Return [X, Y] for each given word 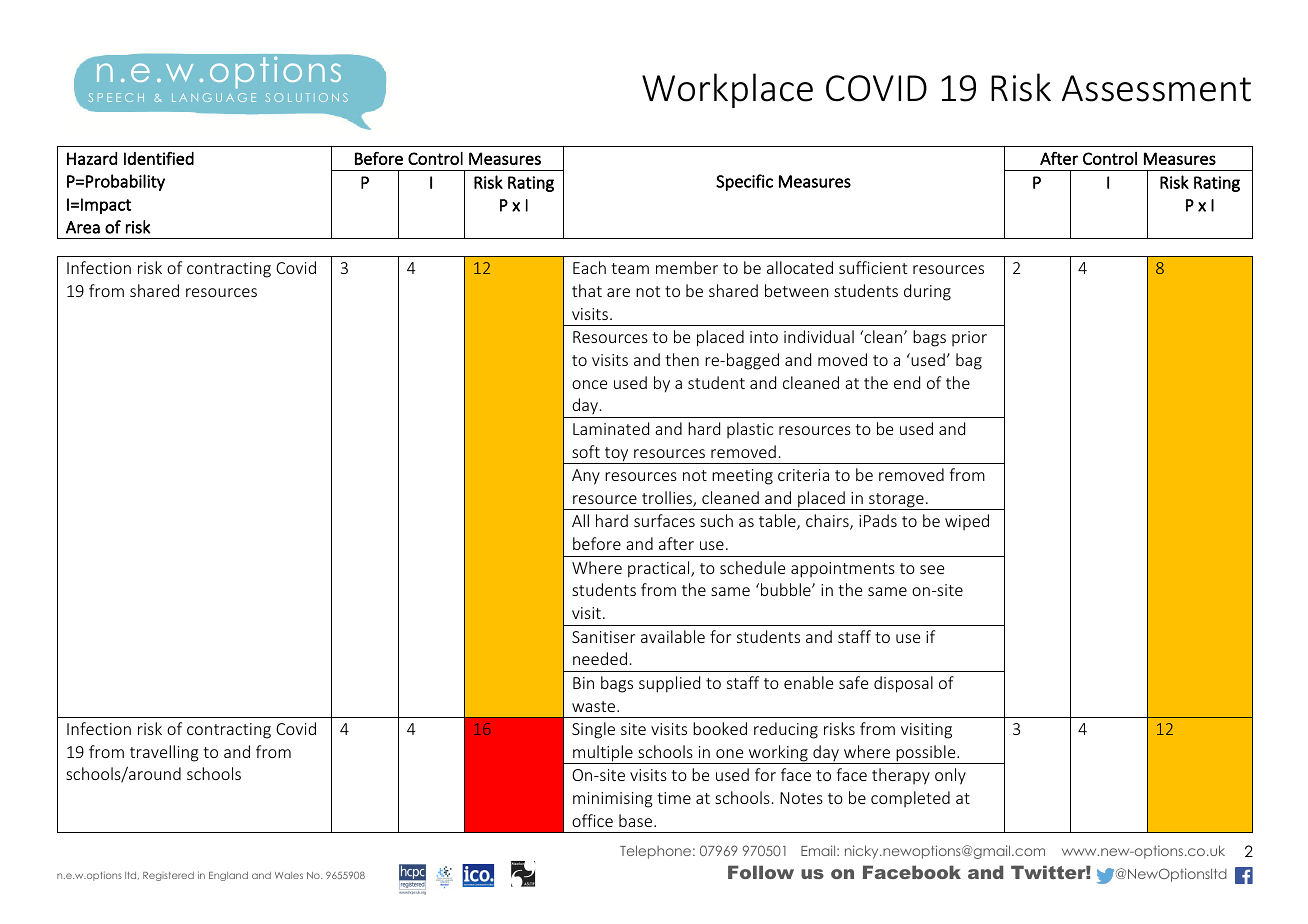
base [635, 820]
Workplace [727, 90]
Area [83, 227]
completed [910, 799]
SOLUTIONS [307, 97]
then [682, 359]
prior [969, 338]
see [932, 569]
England [228, 876]
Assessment [1156, 88]
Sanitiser [603, 637]
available [673, 636]
